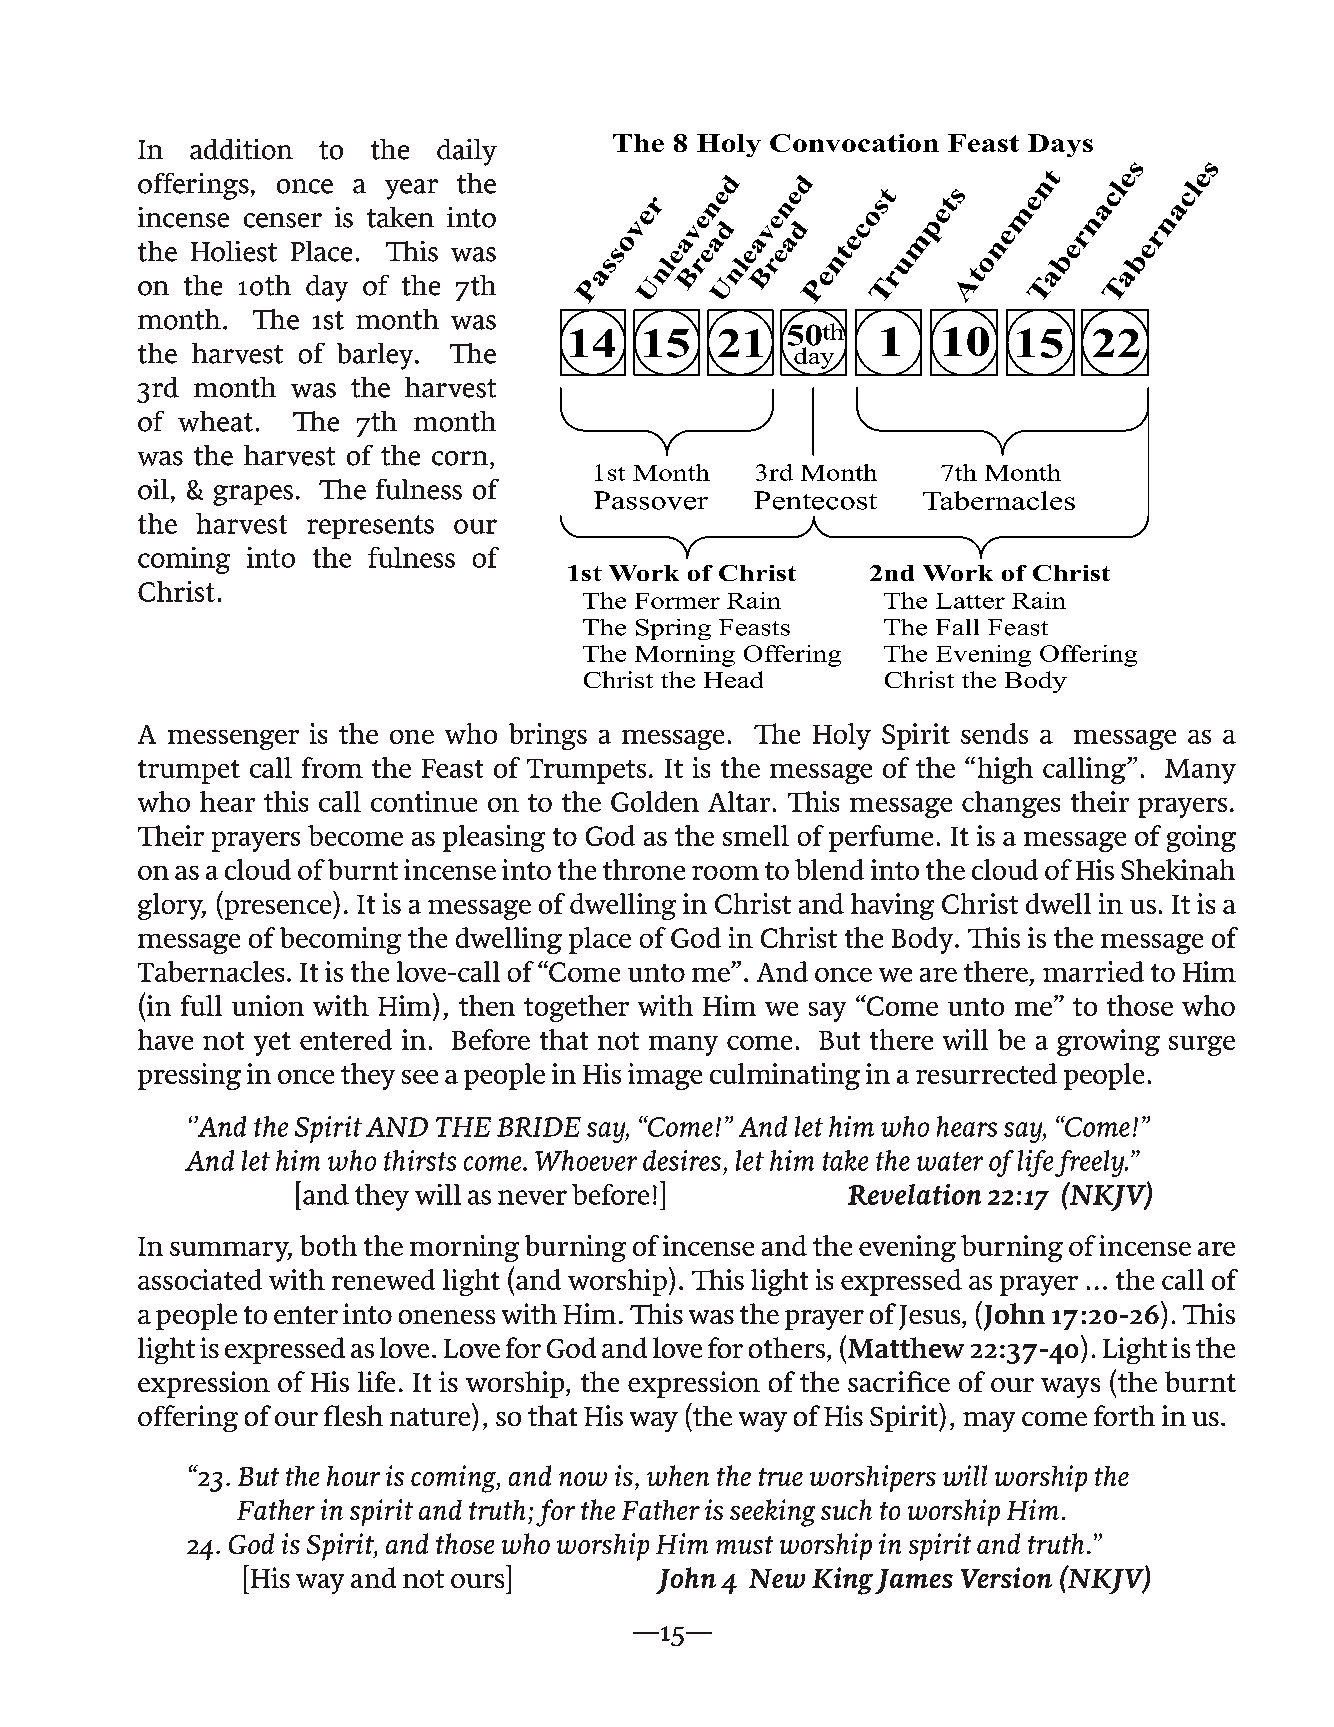 Image resolution: width=1334 pixels, height=1727 pixels. What do you see at coordinates (1108, 1042) in the screenshot?
I see `growing` at bounding box center [1108, 1042].
